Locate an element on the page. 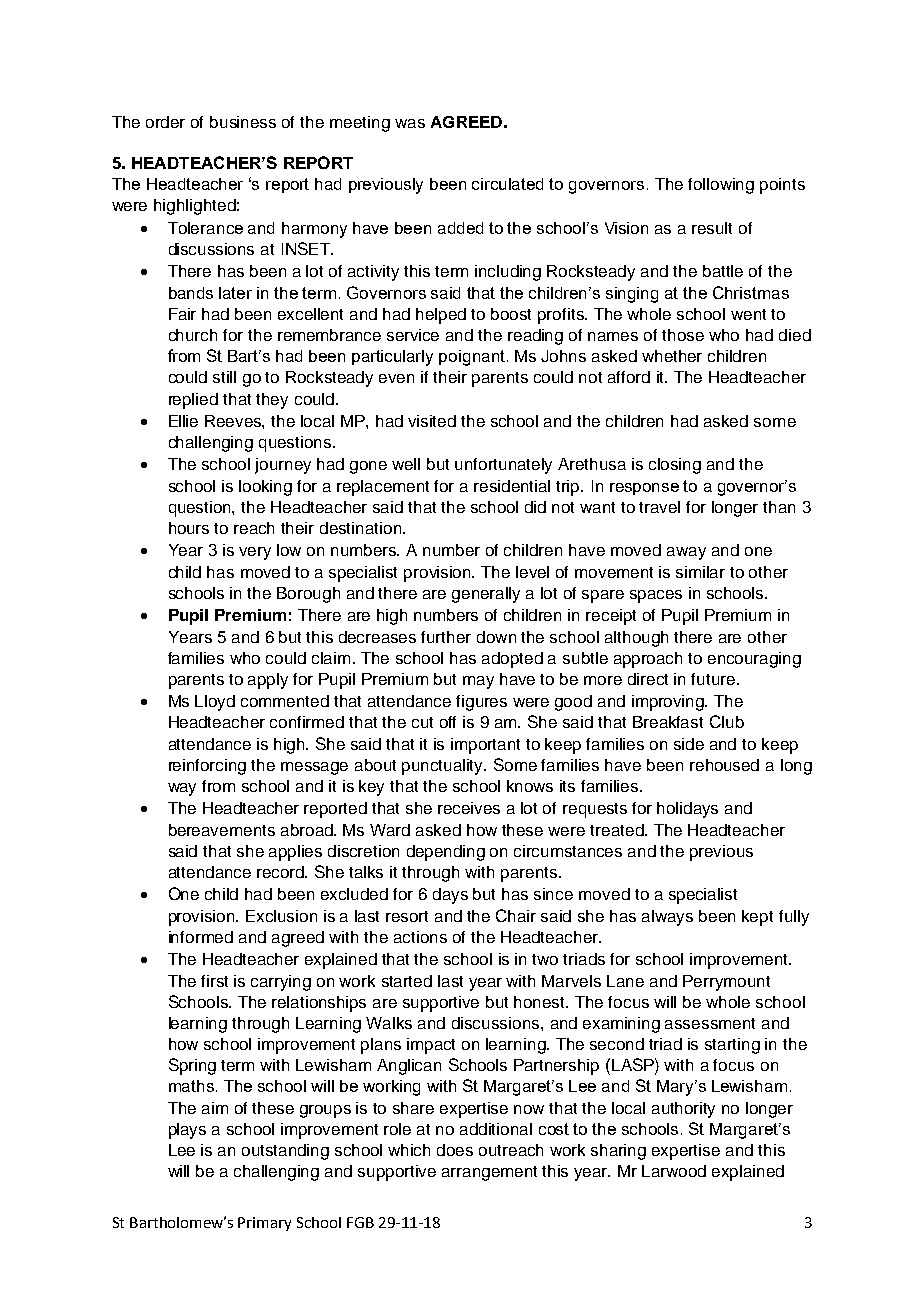  Club is located at coordinates (727, 721).
